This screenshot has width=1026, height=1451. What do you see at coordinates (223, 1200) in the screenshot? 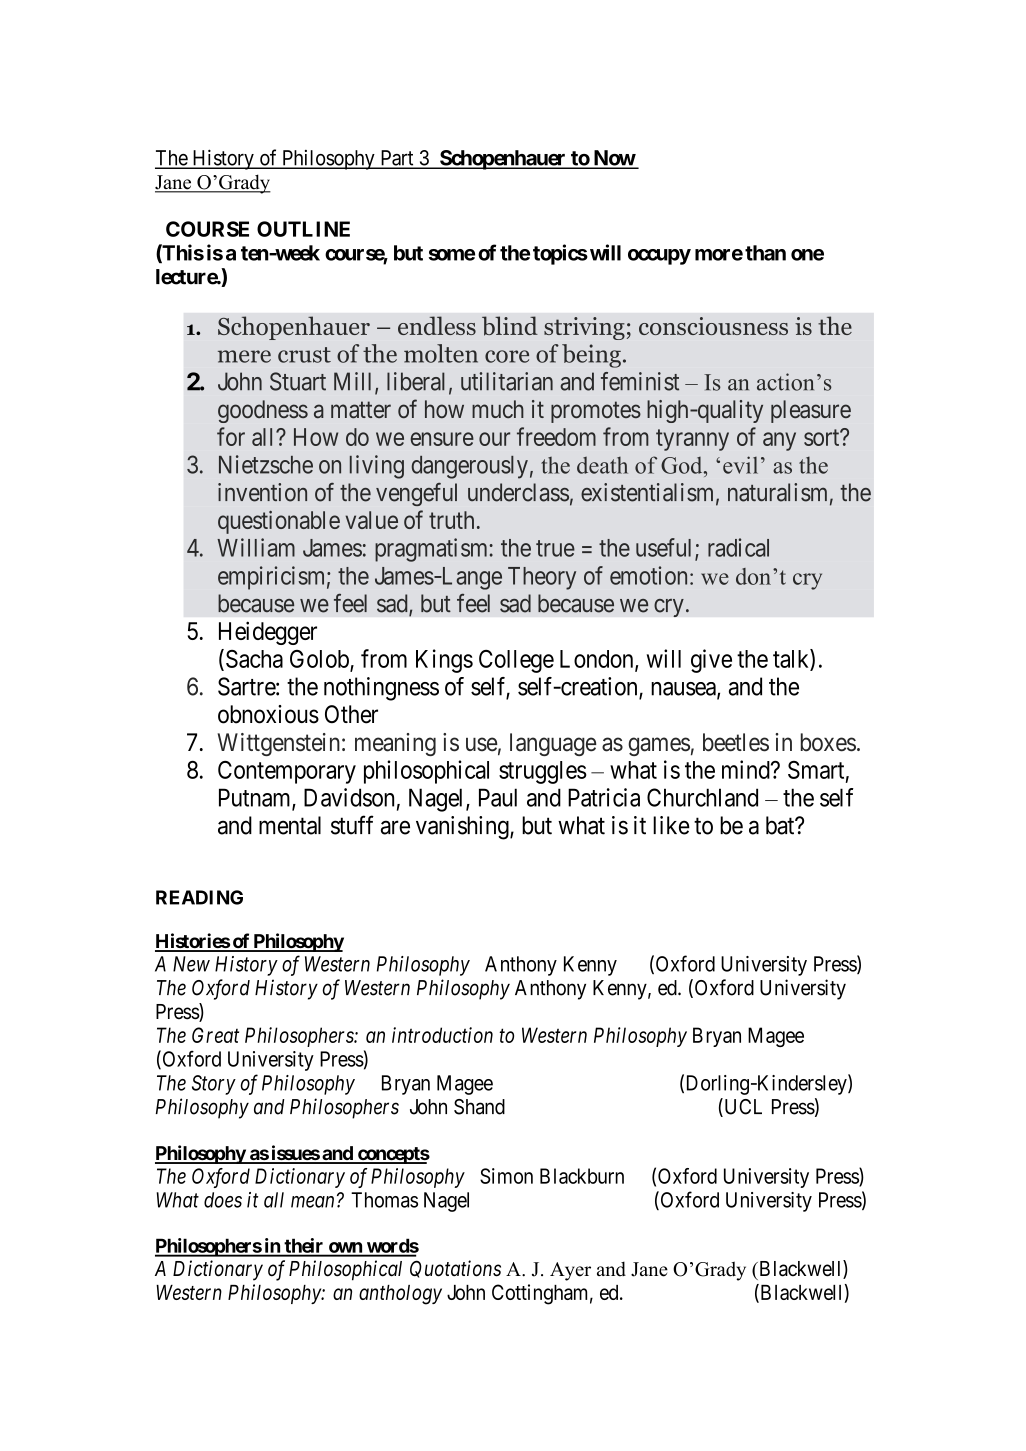
I see `does` at bounding box center [223, 1200].
